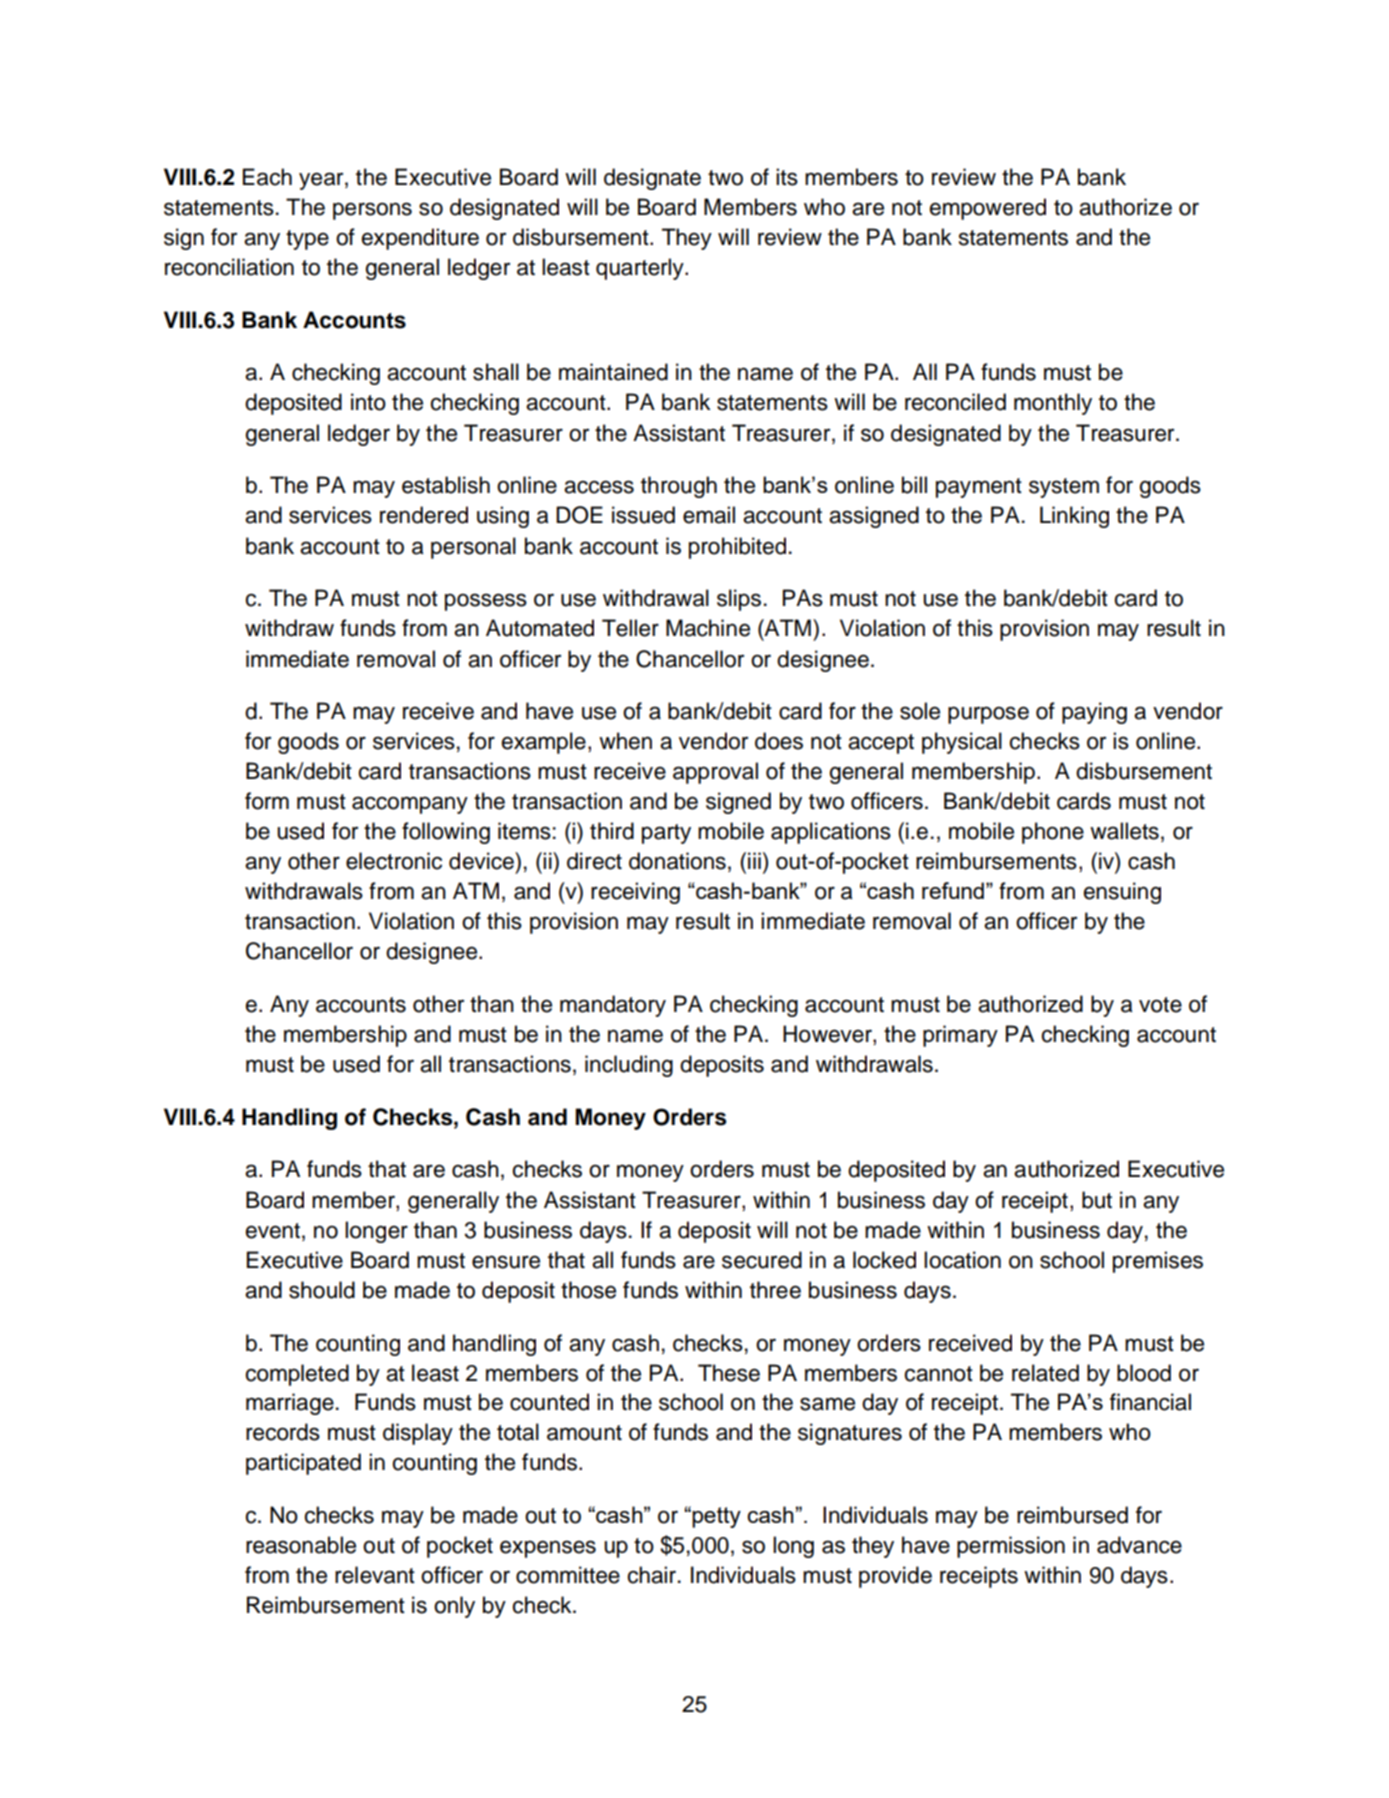  I want to click on electronic, so click(394, 861).
